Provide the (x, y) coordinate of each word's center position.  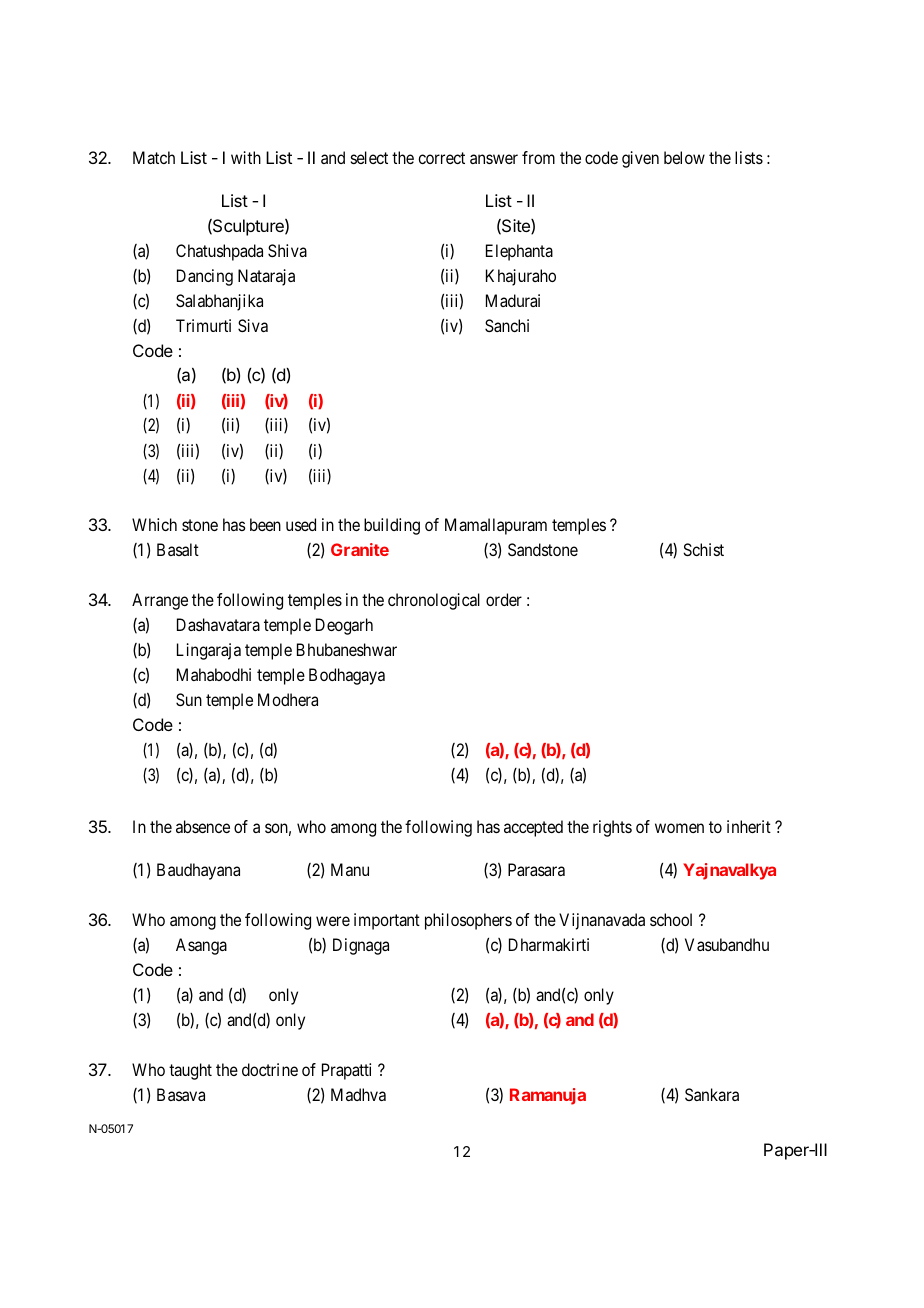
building (392, 526)
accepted (533, 828)
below (684, 157)
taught (190, 1071)
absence (203, 826)
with (246, 157)
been (265, 524)
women (679, 828)
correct (441, 158)
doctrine (270, 1069)
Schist (703, 549)
